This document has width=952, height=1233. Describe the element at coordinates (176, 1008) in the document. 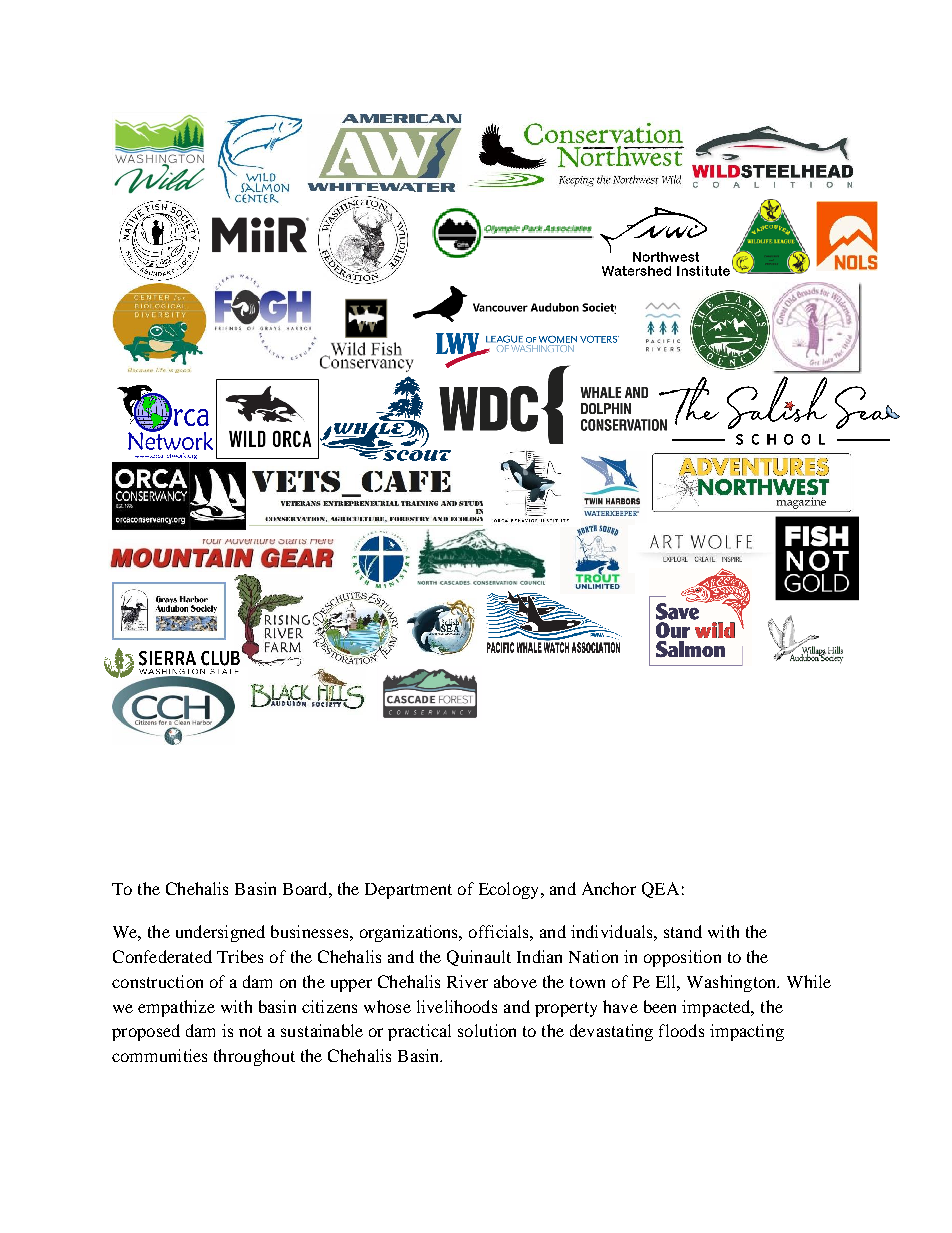

I see `empathize` at that location.
